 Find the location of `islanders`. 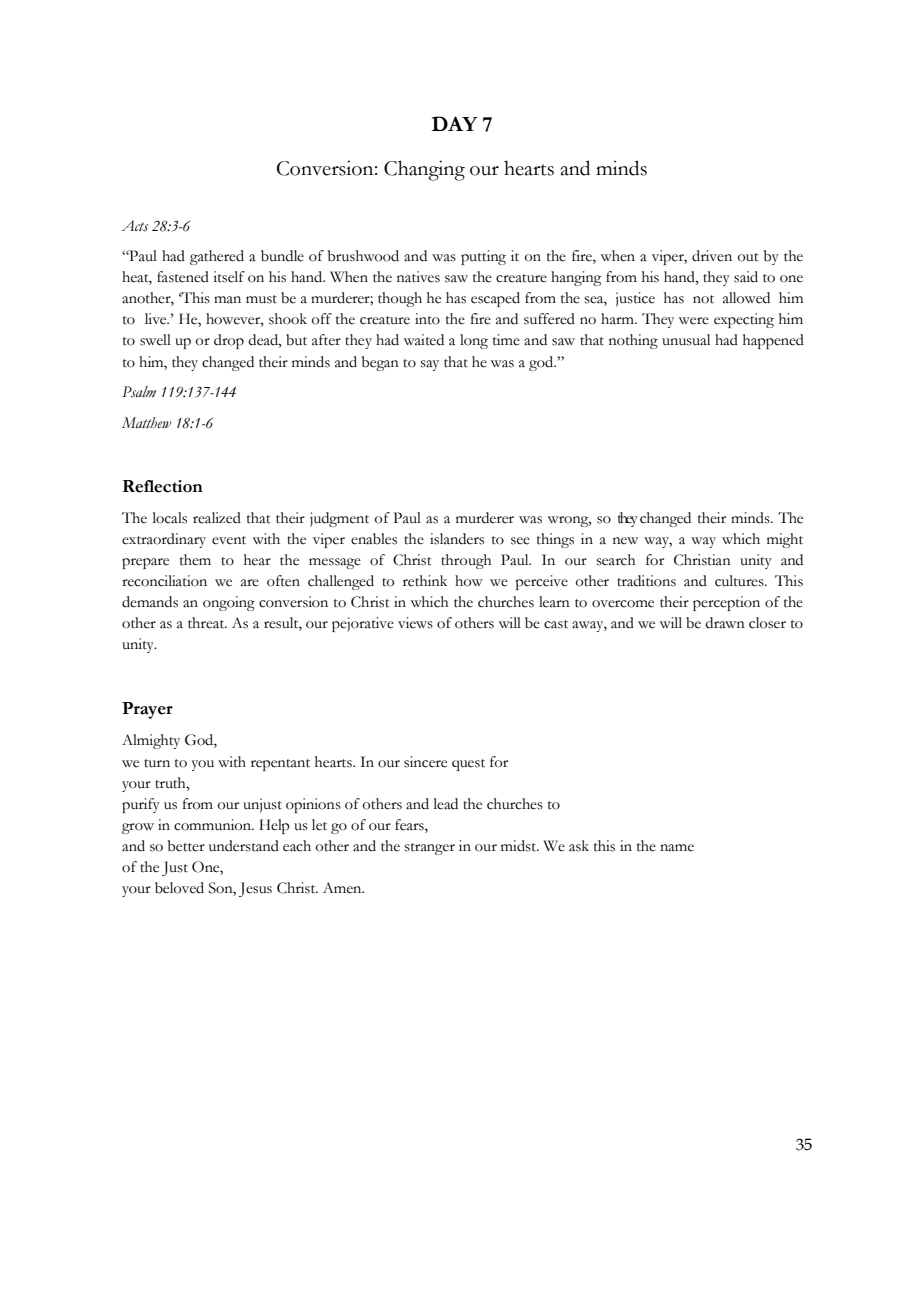

islanders is located at coordinates (457, 539).
